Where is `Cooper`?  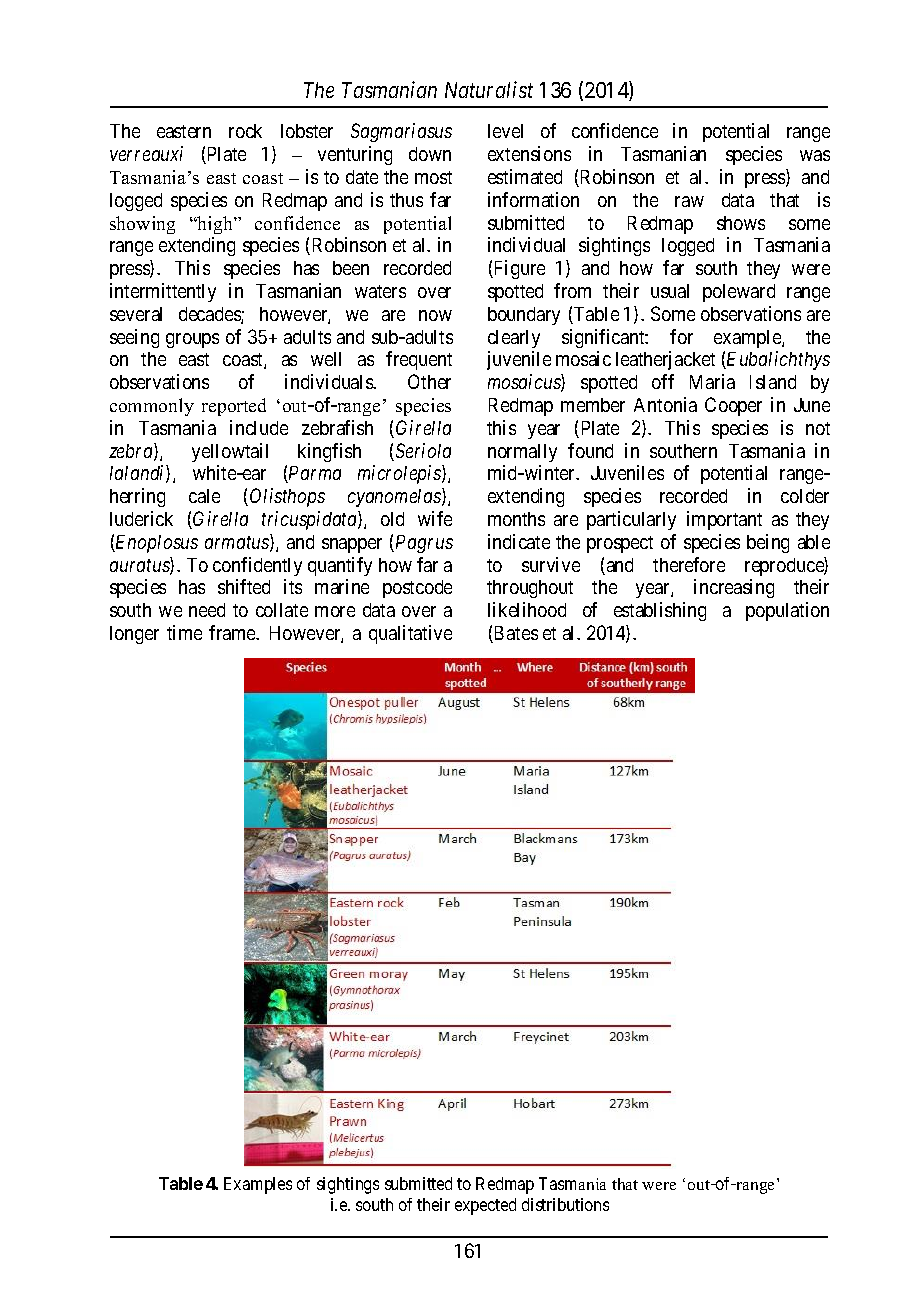
Cooper is located at coordinates (733, 406).
